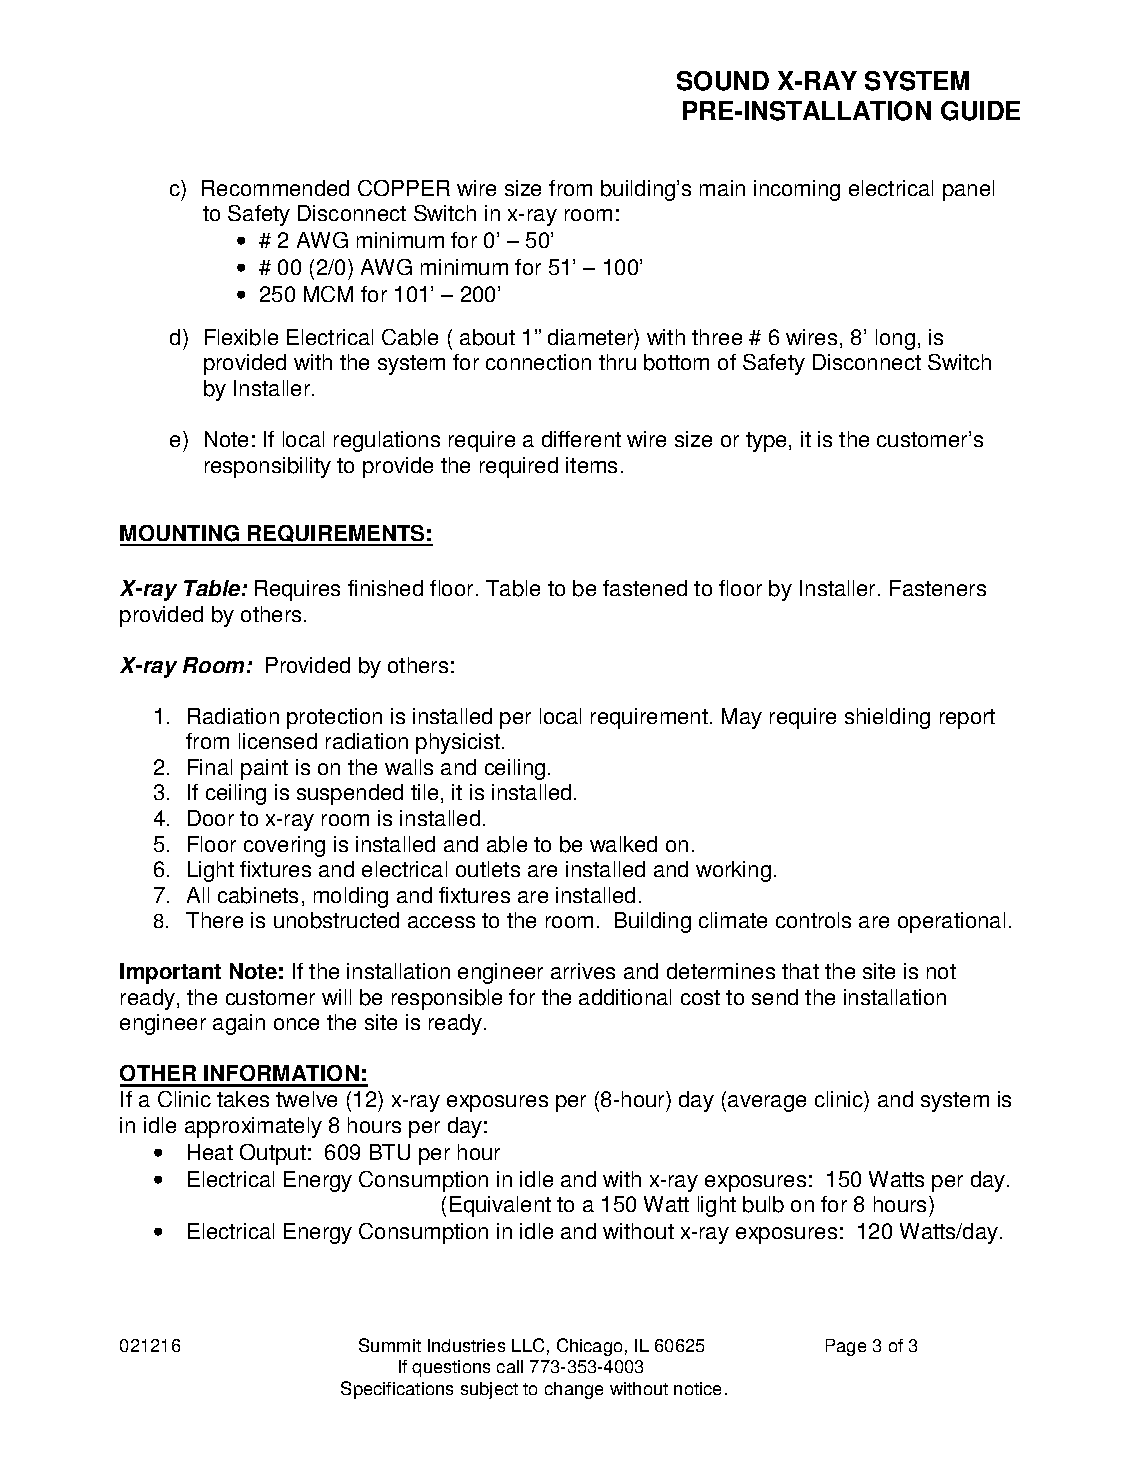  Describe the element at coordinates (951, 922) in the screenshot. I see `operational` at that location.
